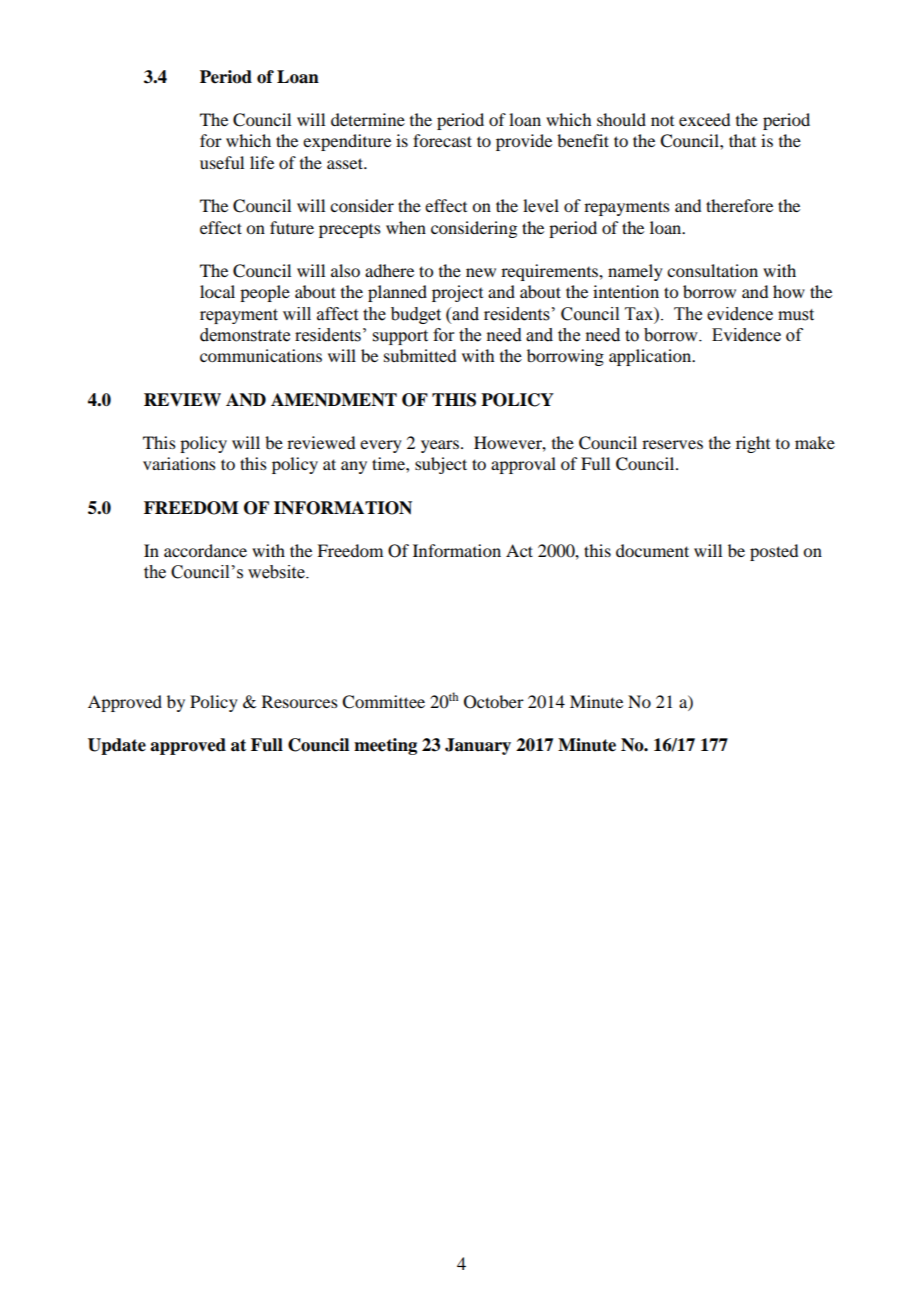 This screenshot has height=1308, width=924. What do you see at coordinates (742, 140) in the screenshot?
I see `that` at bounding box center [742, 140].
